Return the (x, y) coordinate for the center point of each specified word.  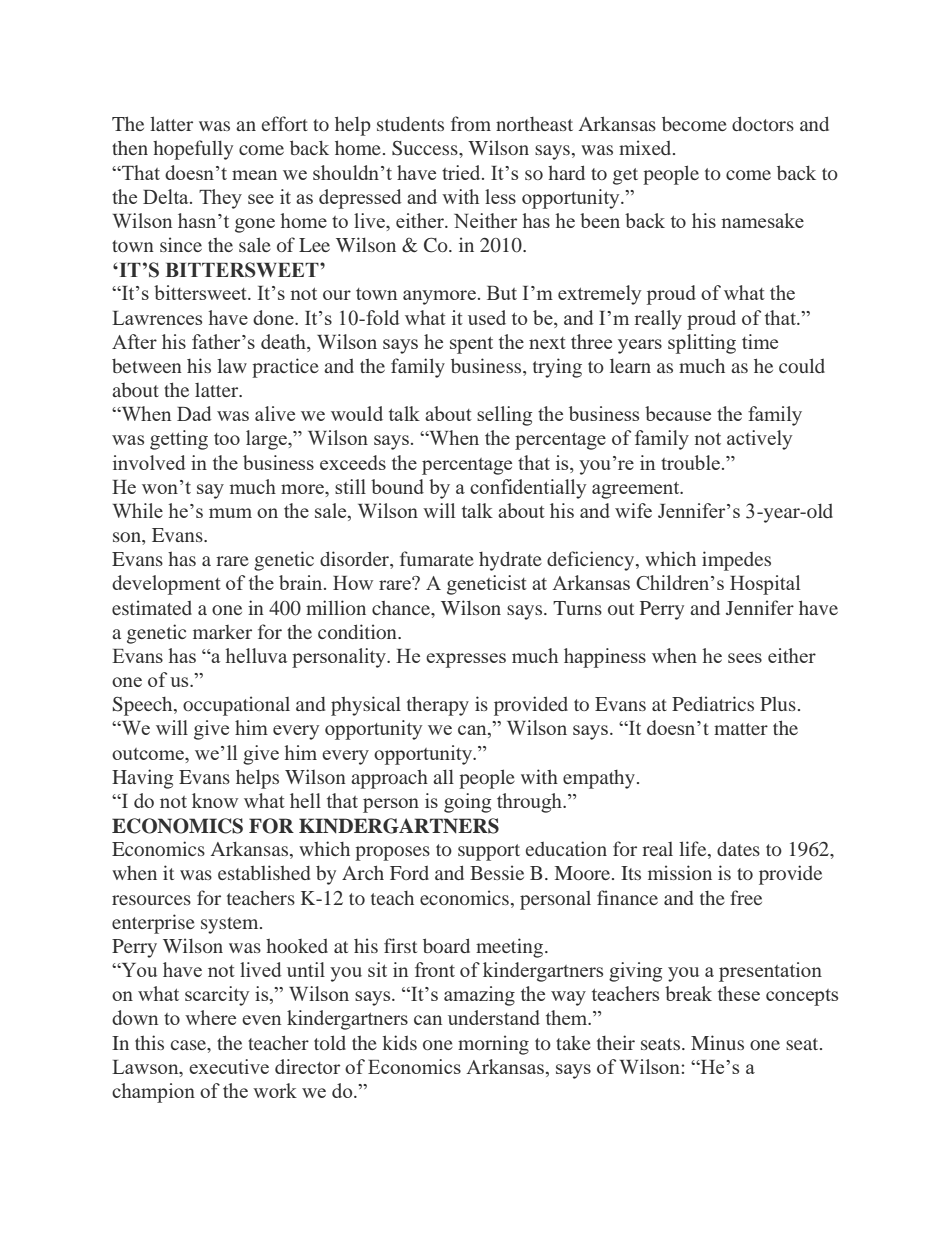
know (215, 800)
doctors (763, 123)
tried (462, 172)
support (489, 852)
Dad (194, 413)
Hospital (765, 585)
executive (229, 1066)
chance (402, 608)
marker (222, 632)
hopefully (193, 150)
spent (471, 345)
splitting (702, 344)
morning (493, 1045)
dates (738, 848)
